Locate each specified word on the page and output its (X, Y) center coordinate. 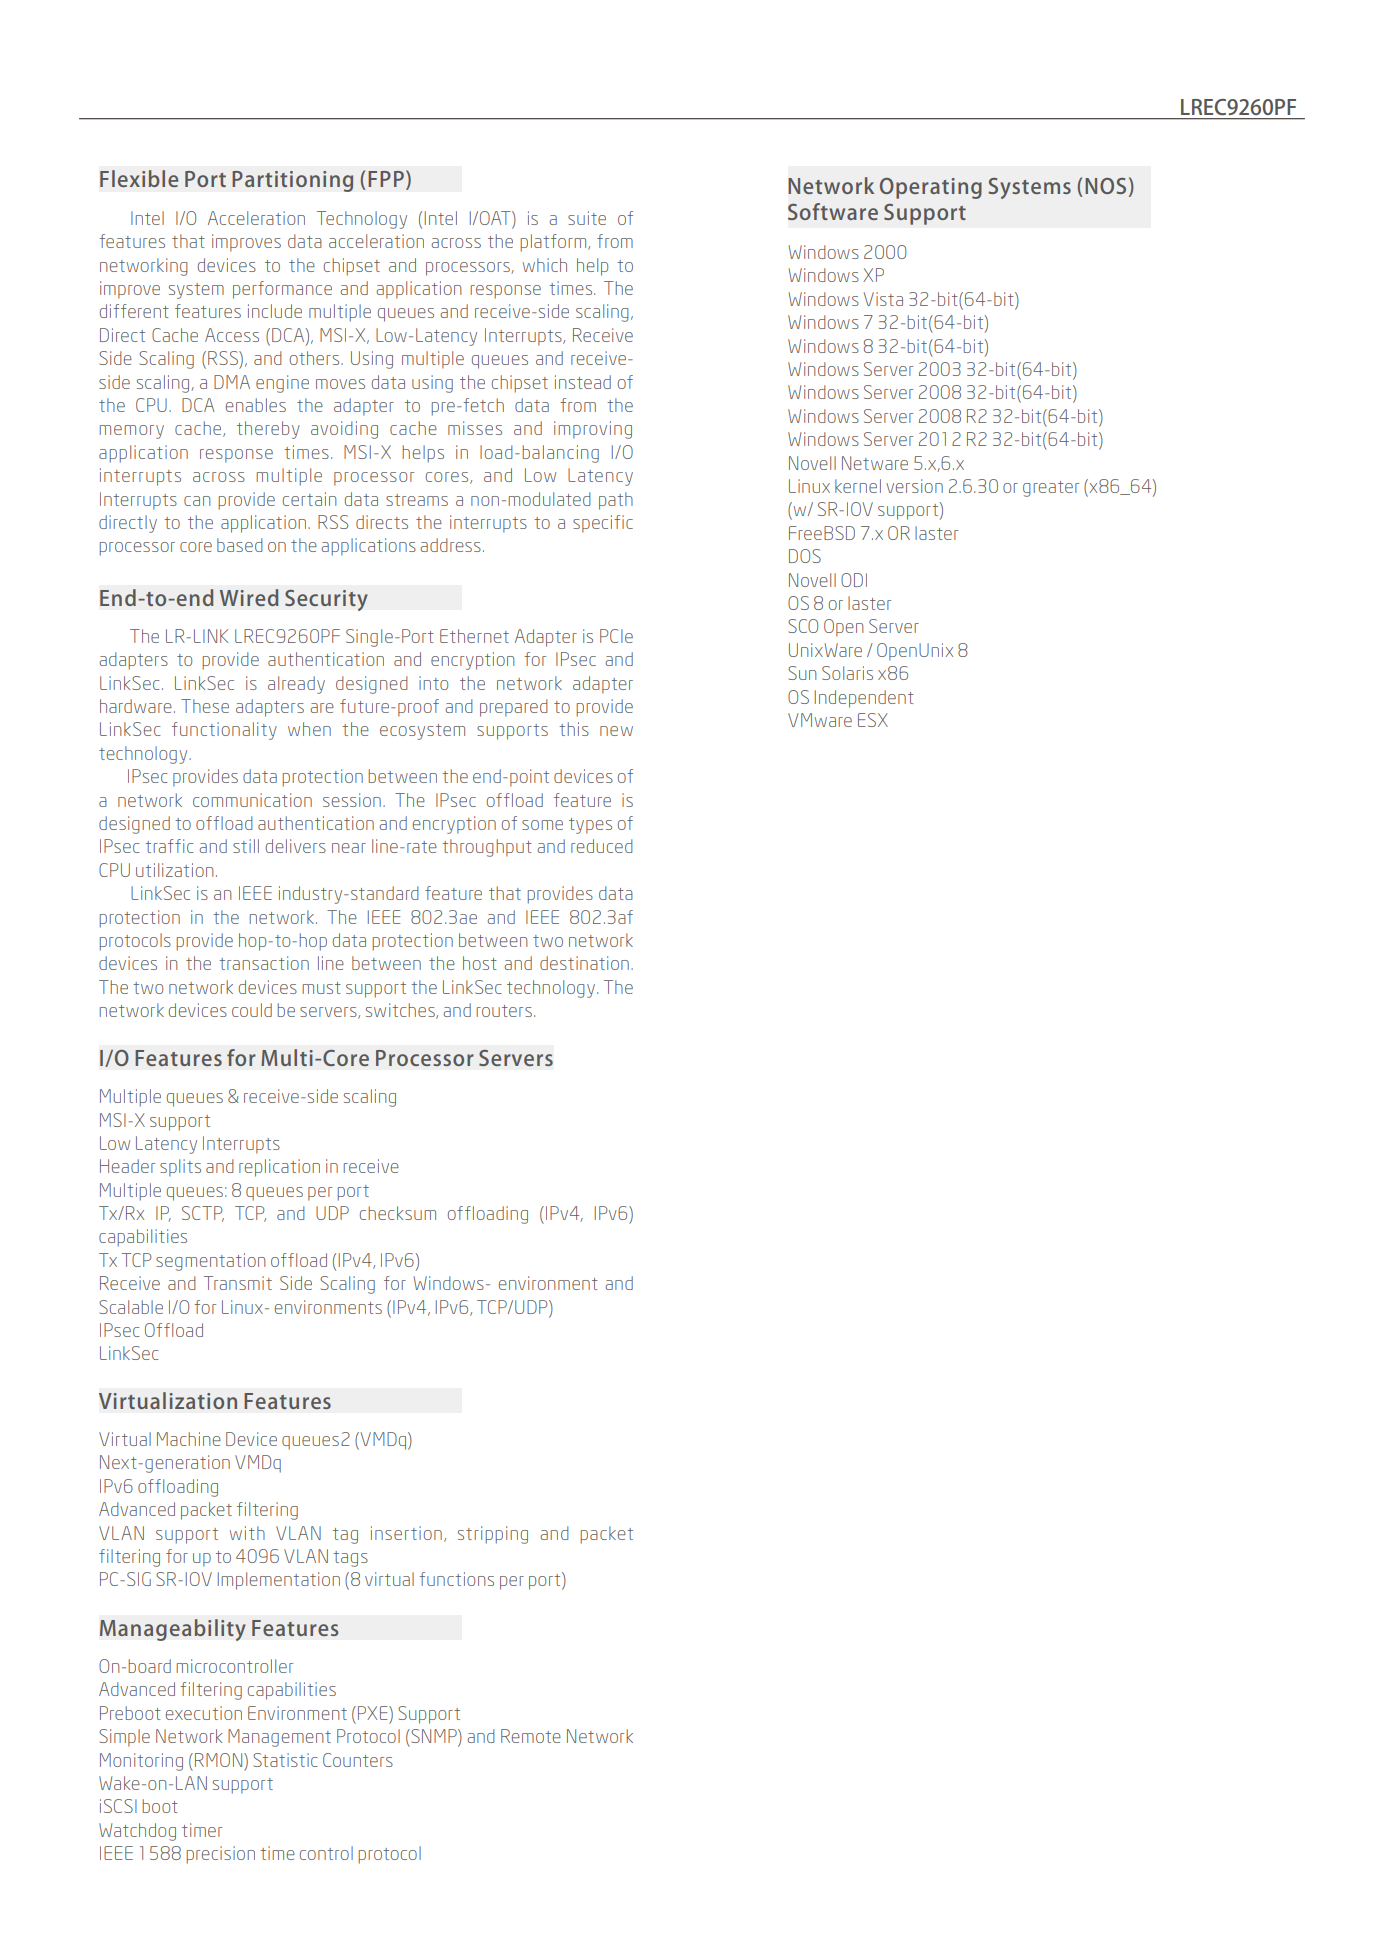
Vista (883, 299)
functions (456, 1579)
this (574, 729)
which (545, 265)
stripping (493, 1535)
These (205, 706)
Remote (531, 1736)
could (252, 1010)
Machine (189, 1439)
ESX (873, 720)
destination (584, 963)
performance (282, 290)
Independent (864, 699)
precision (220, 1855)
